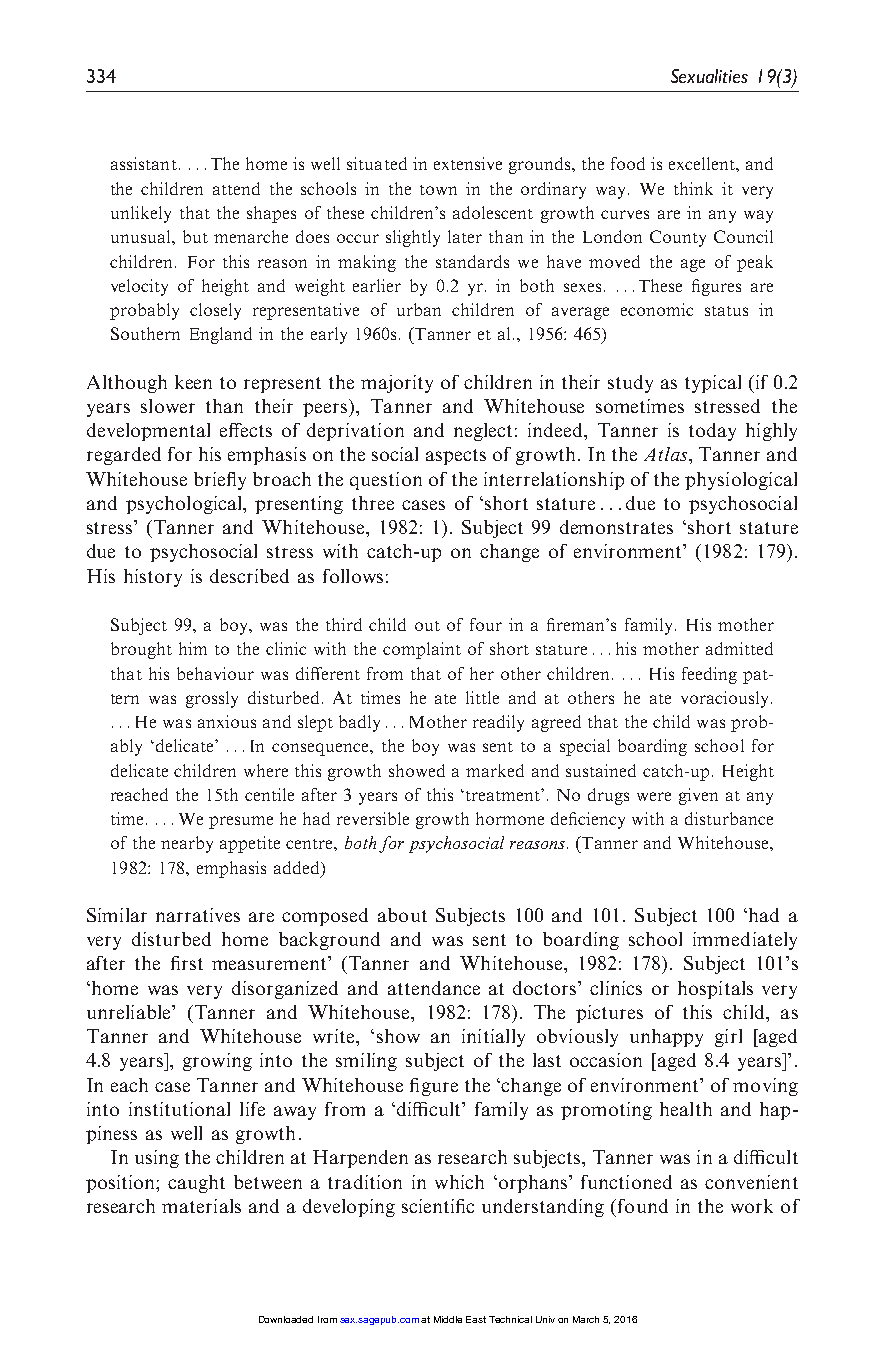 The width and height of the screenshot is (896, 1345). What do you see at coordinates (468, 163) in the screenshot?
I see `extensive` at bounding box center [468, 163].
